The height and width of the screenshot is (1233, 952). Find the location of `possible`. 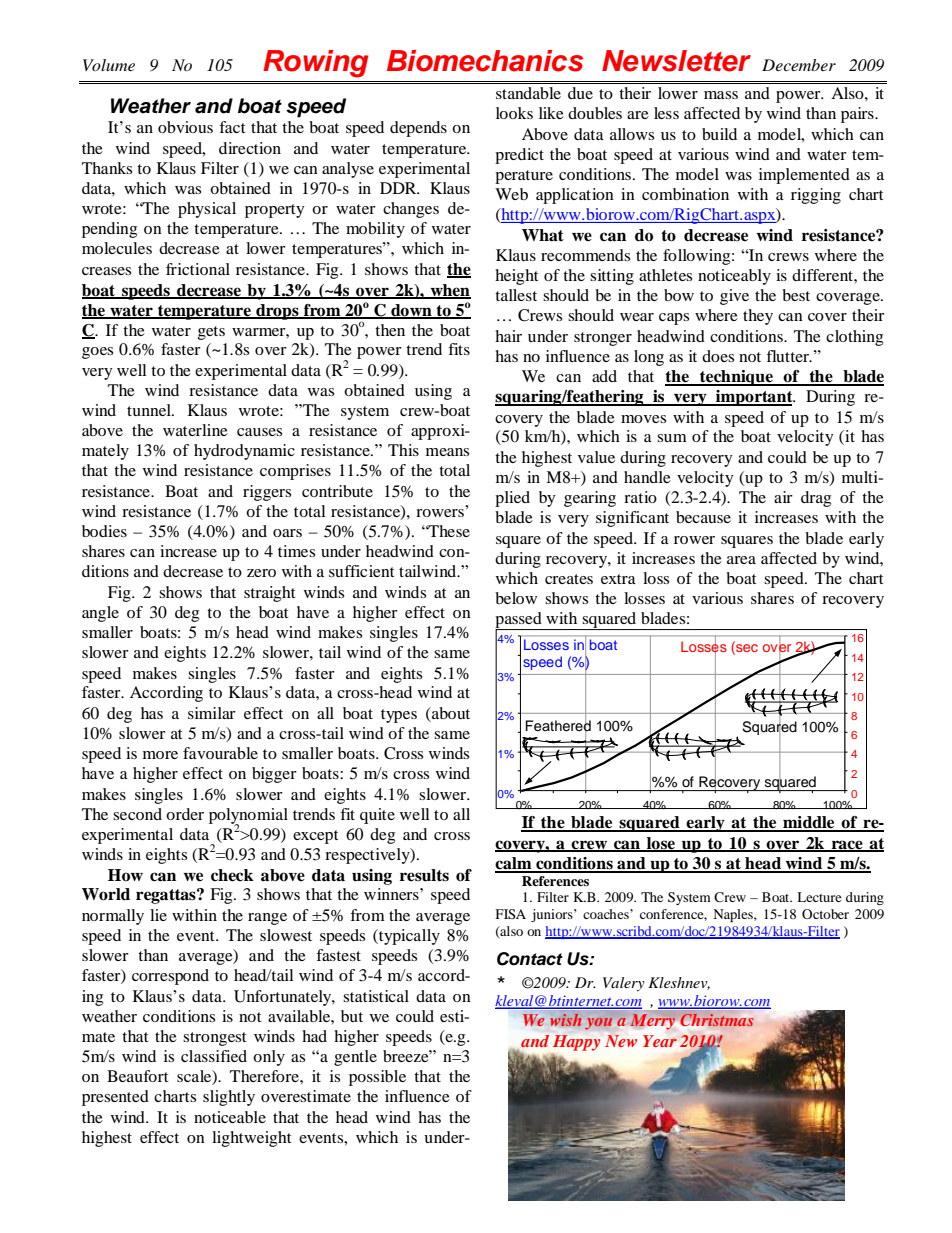

possible is located at coordinates (377, 1078).
